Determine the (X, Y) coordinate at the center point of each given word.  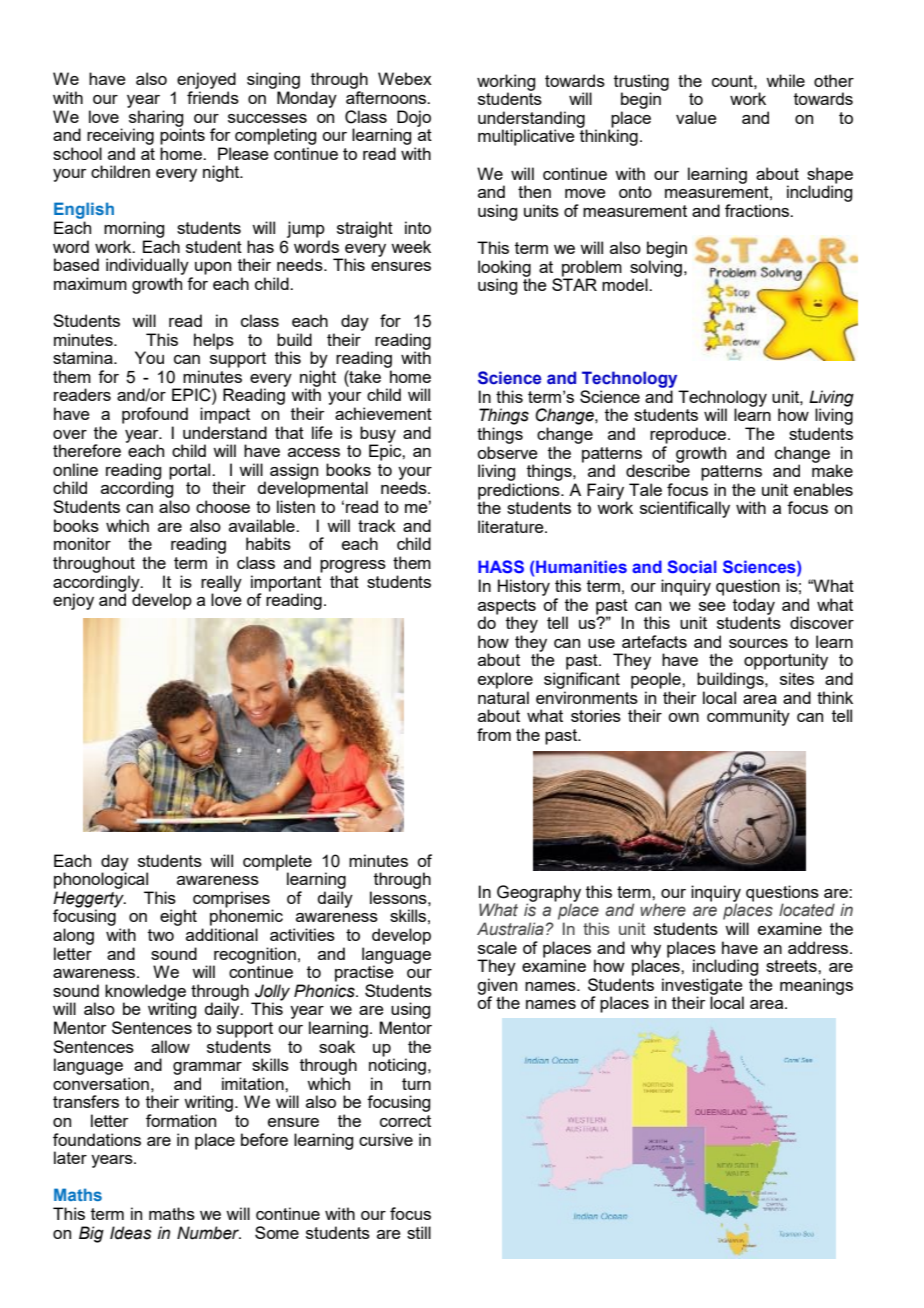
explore (505, 680)
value (696, 117)
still (419, 1232)
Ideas (131, 1233)
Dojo (414, 118)
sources (758, 643)
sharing (156, 119)
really (221, 584)
